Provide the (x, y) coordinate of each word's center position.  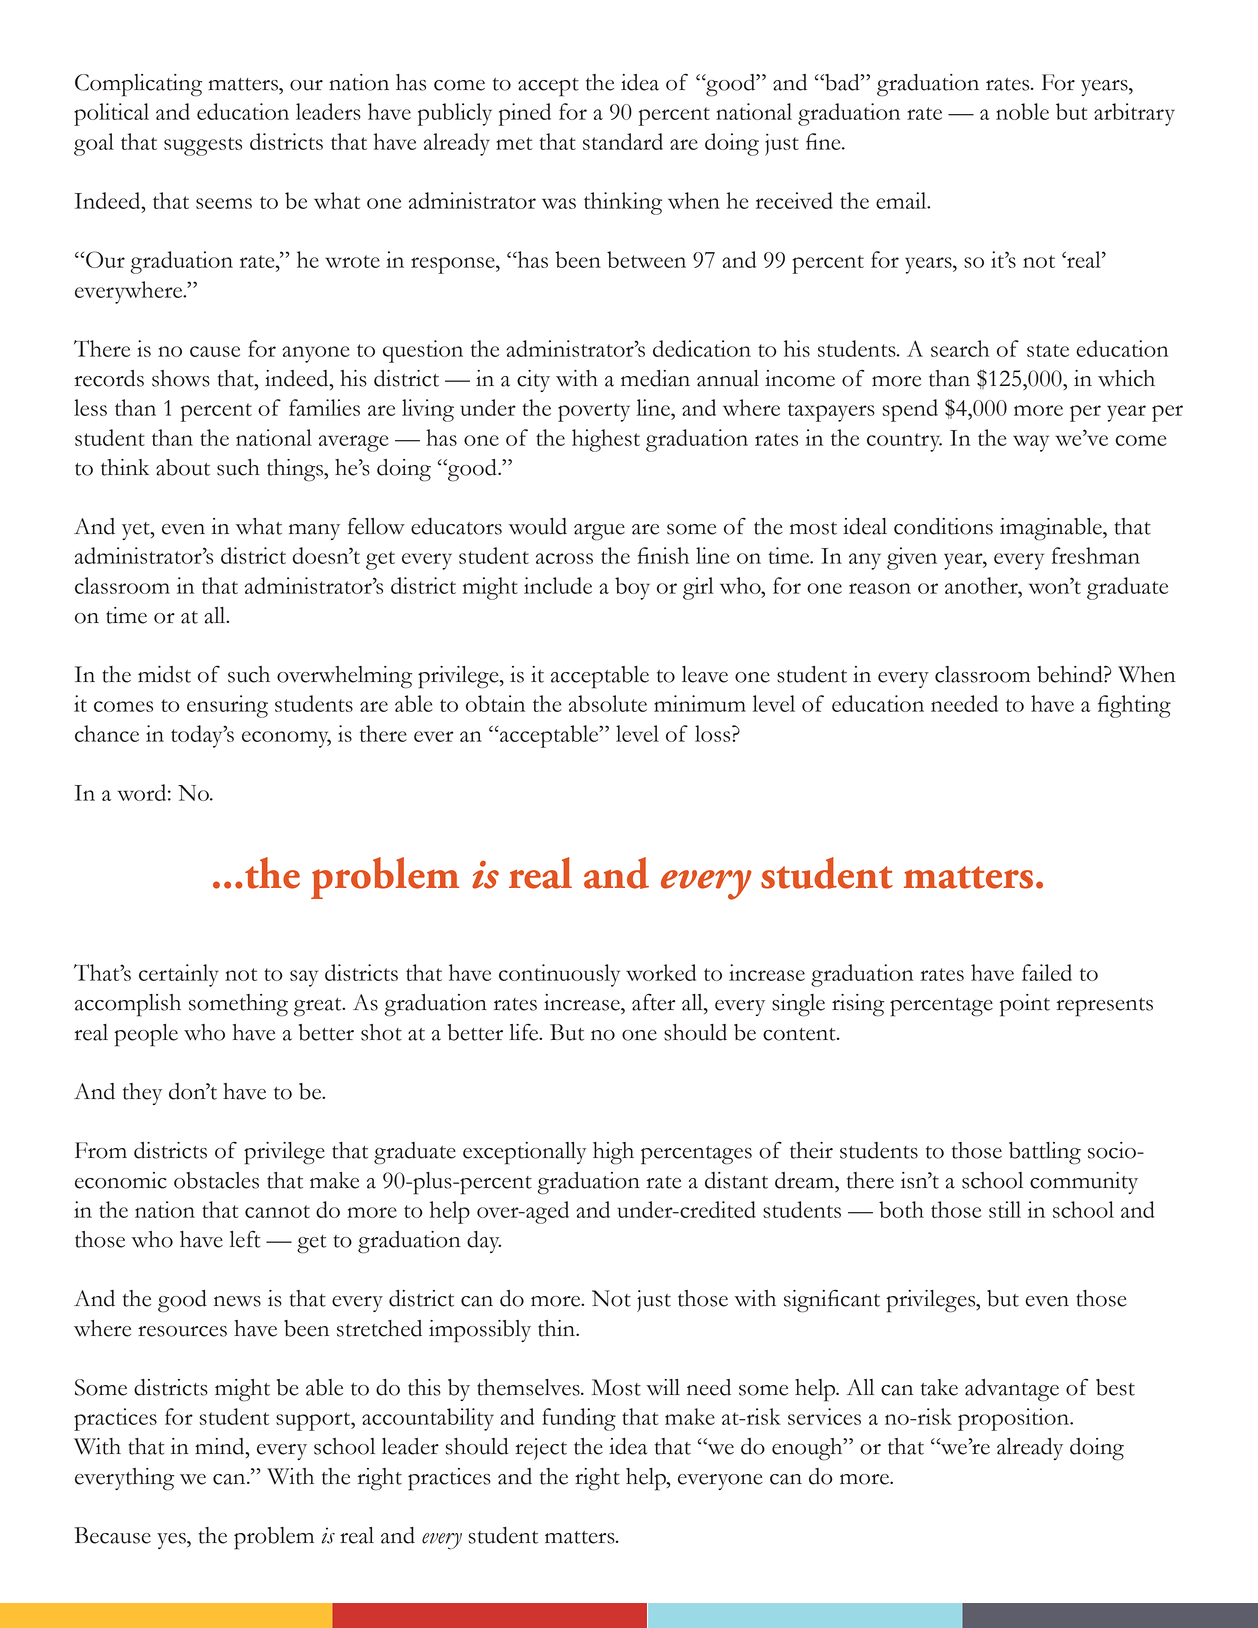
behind (1071, 674)
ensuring (227, 706)
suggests (203, 146)
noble (1022, 111)
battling (1045, 1153)
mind (221, 1446)
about (183, 467)
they (142, 1094)
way (1031, 443)
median (655, 378)
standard (623, 141)
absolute (608, 703)
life (525, 1032)
